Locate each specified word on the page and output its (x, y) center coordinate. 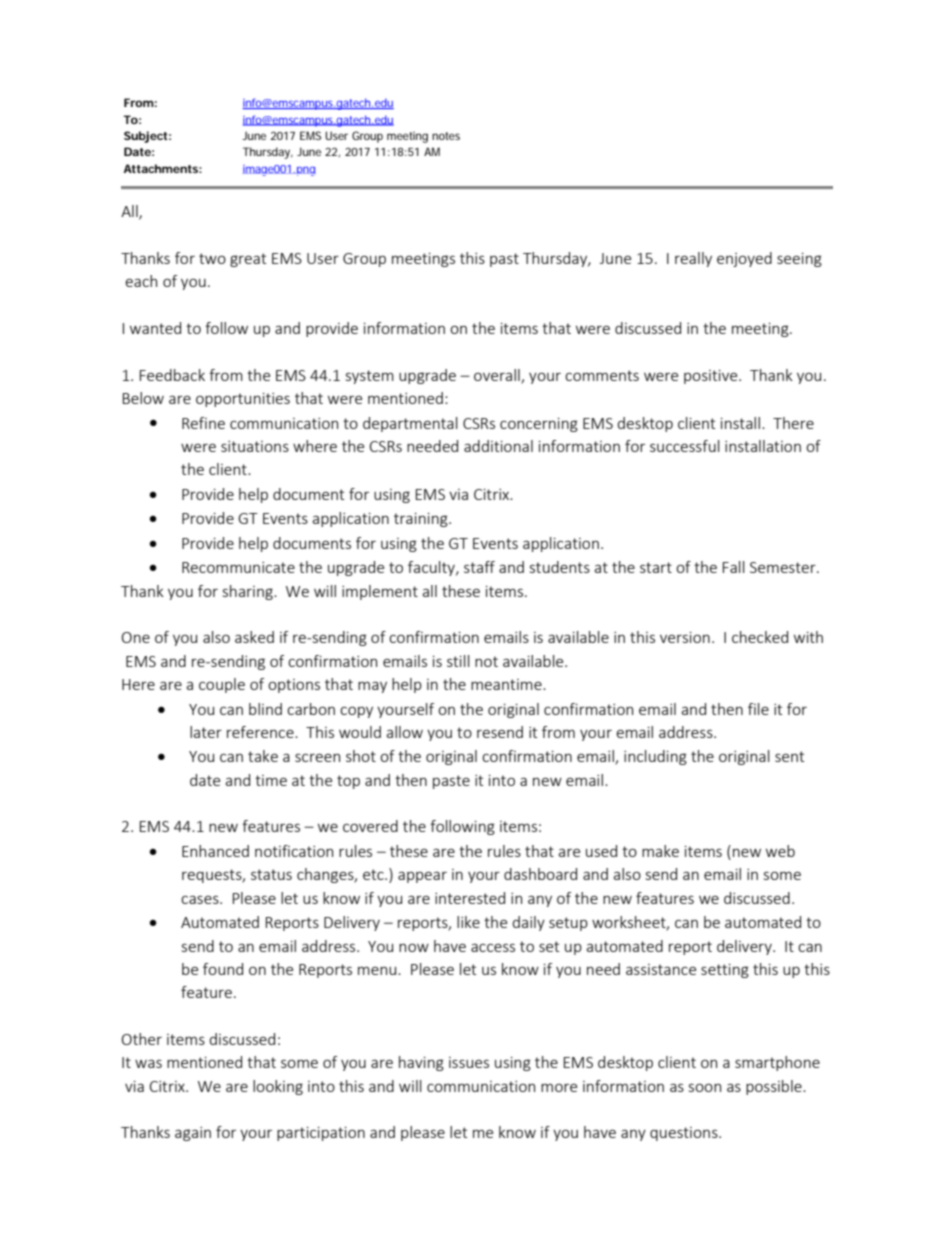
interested (470, 898)
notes (446, 136)
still (458, 661)
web (780, 851)
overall (498, 376)
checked (760, 637)
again (193, 1134)
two (212, 258)
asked (254, 637)
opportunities (243, 400)
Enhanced (215, 851)
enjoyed (744, 259)
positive (712, 377)
